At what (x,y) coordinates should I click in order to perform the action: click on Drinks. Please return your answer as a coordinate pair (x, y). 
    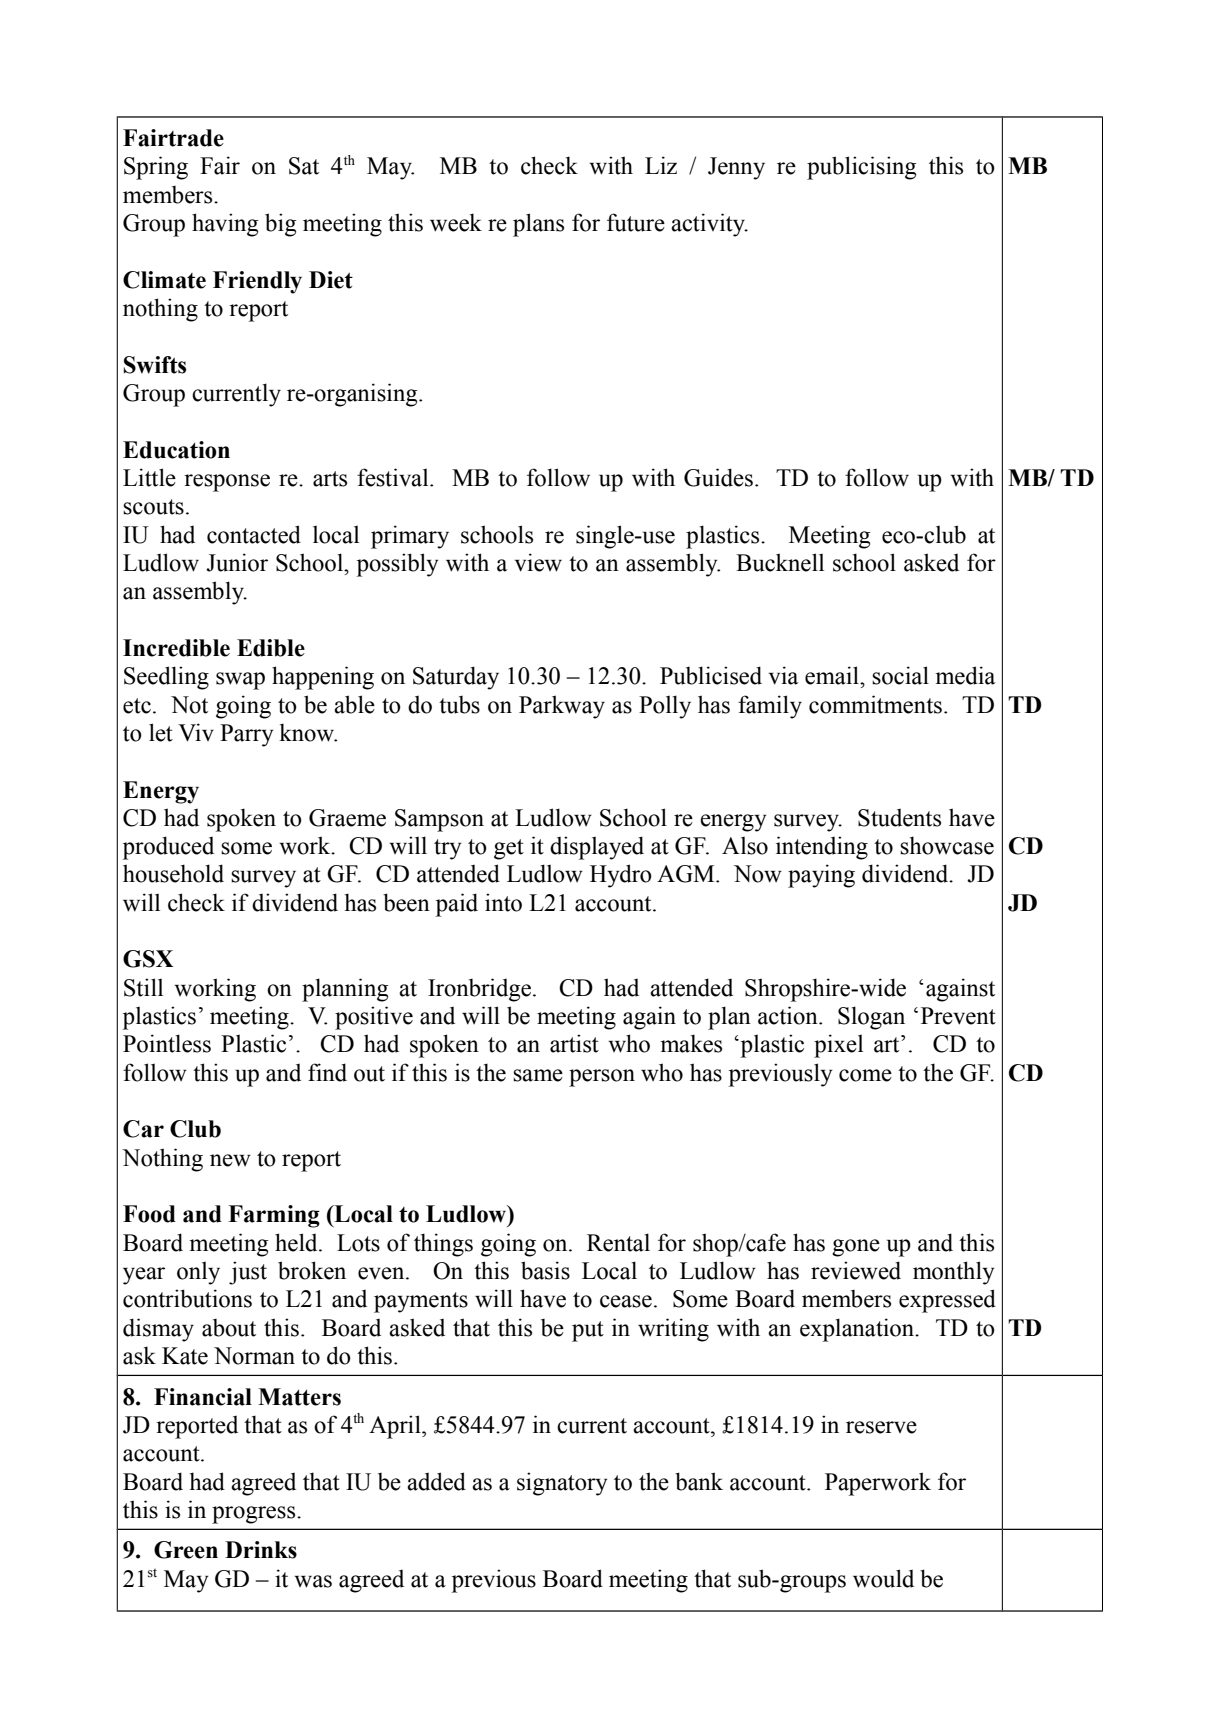
    Looking at the image, I should click on (261, 1550).
